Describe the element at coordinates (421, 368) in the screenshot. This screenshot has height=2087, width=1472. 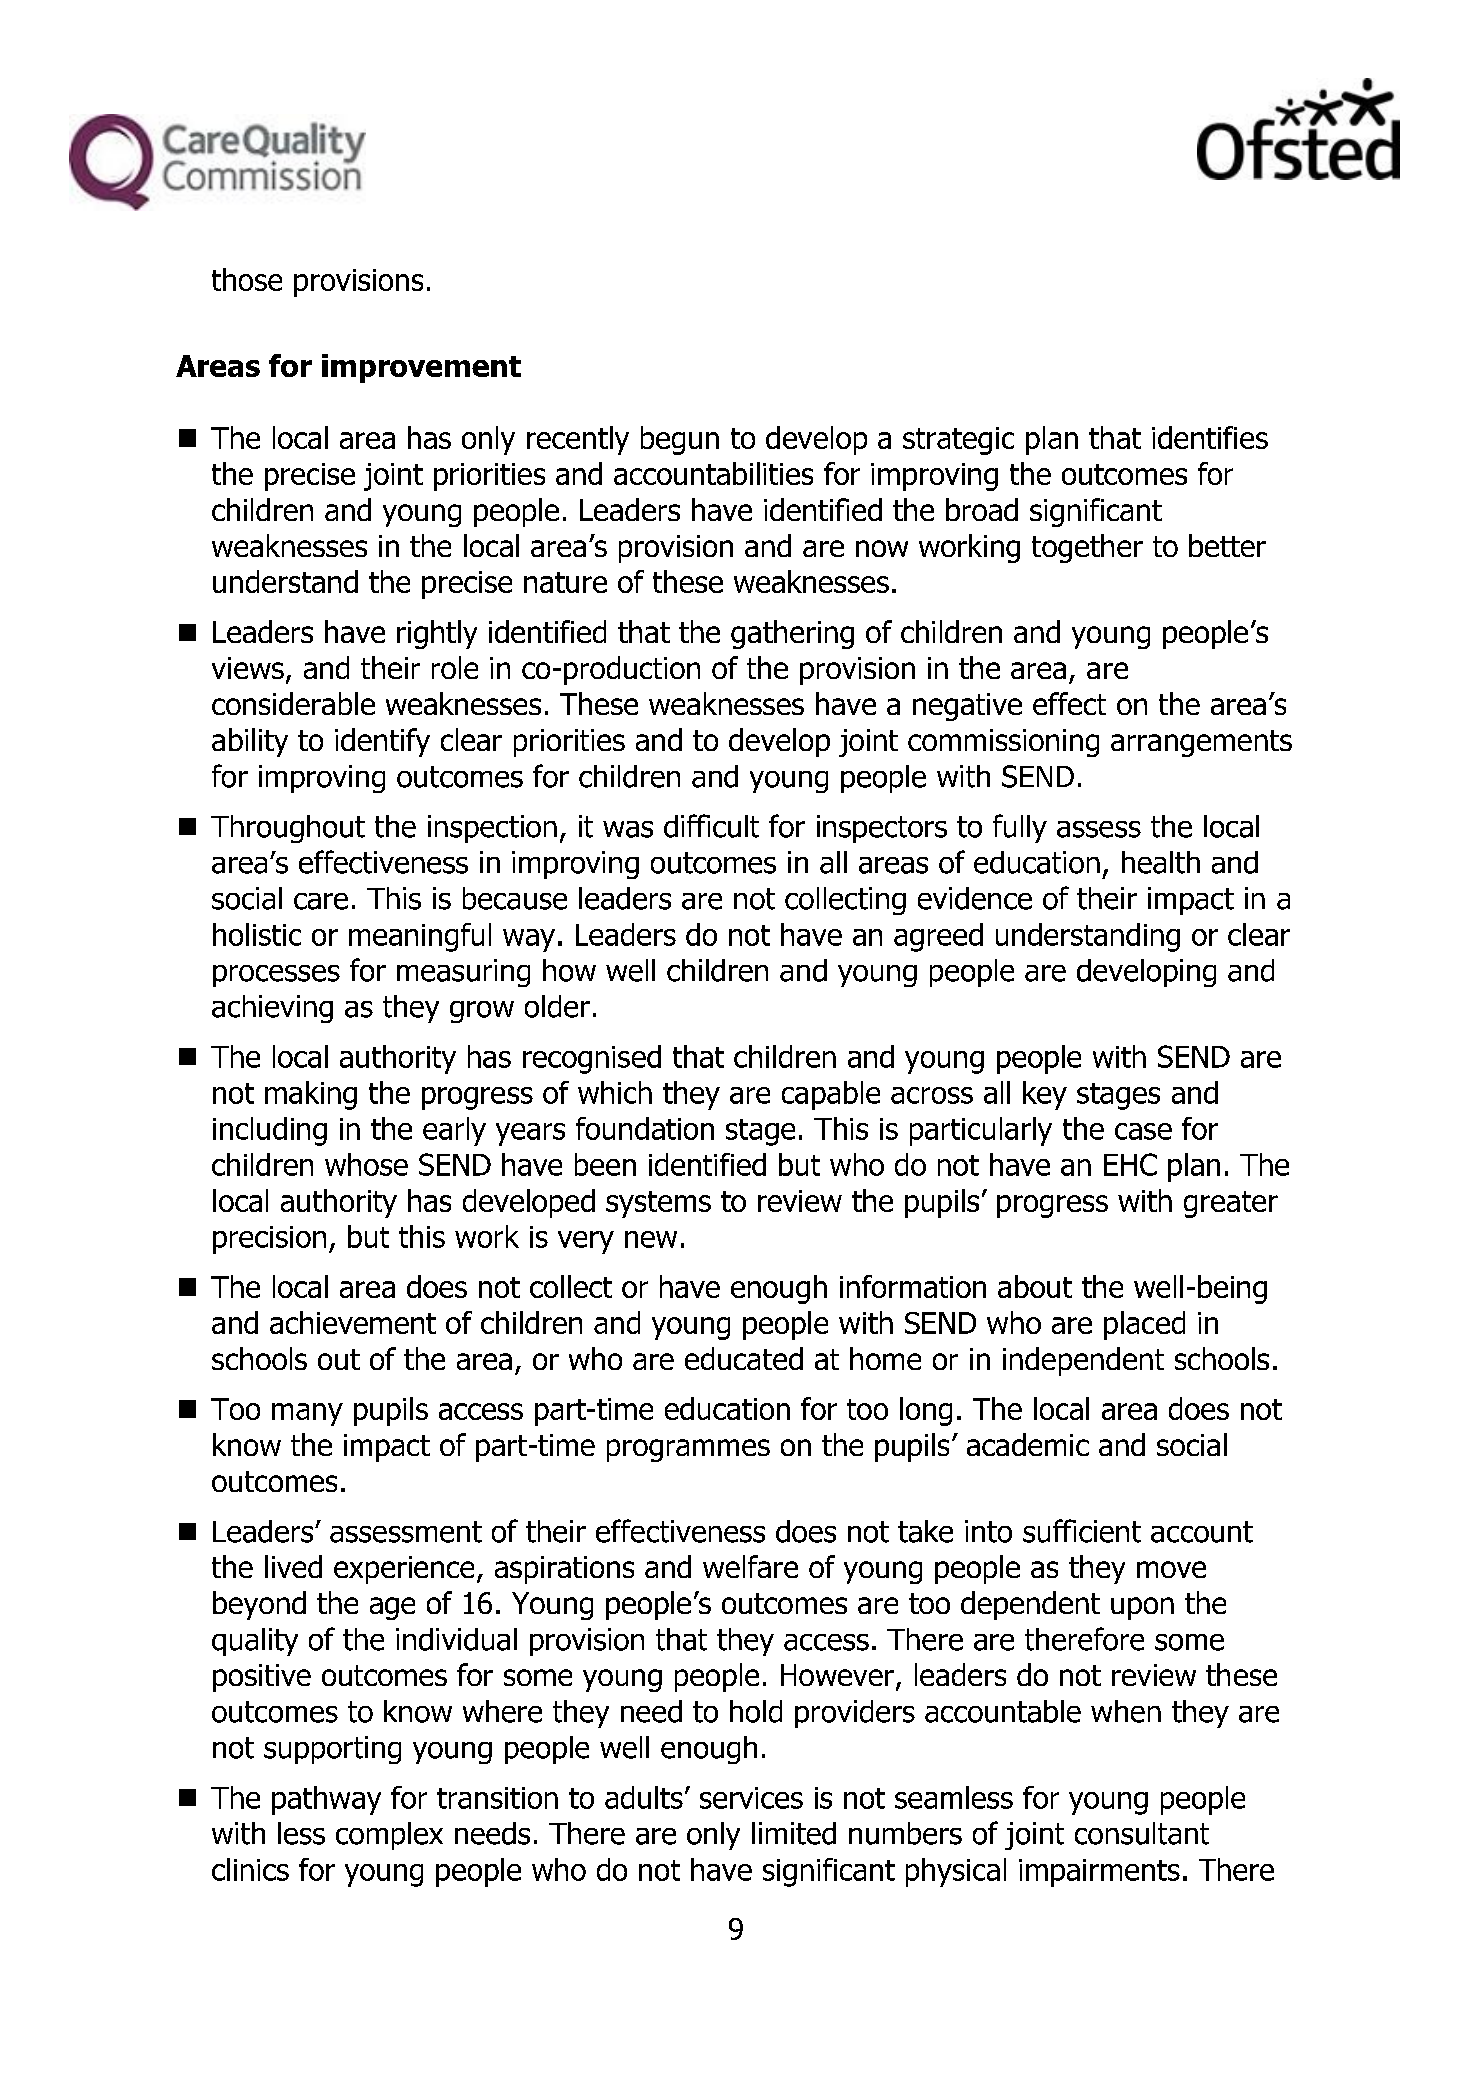
I see `improvement` at that location.
